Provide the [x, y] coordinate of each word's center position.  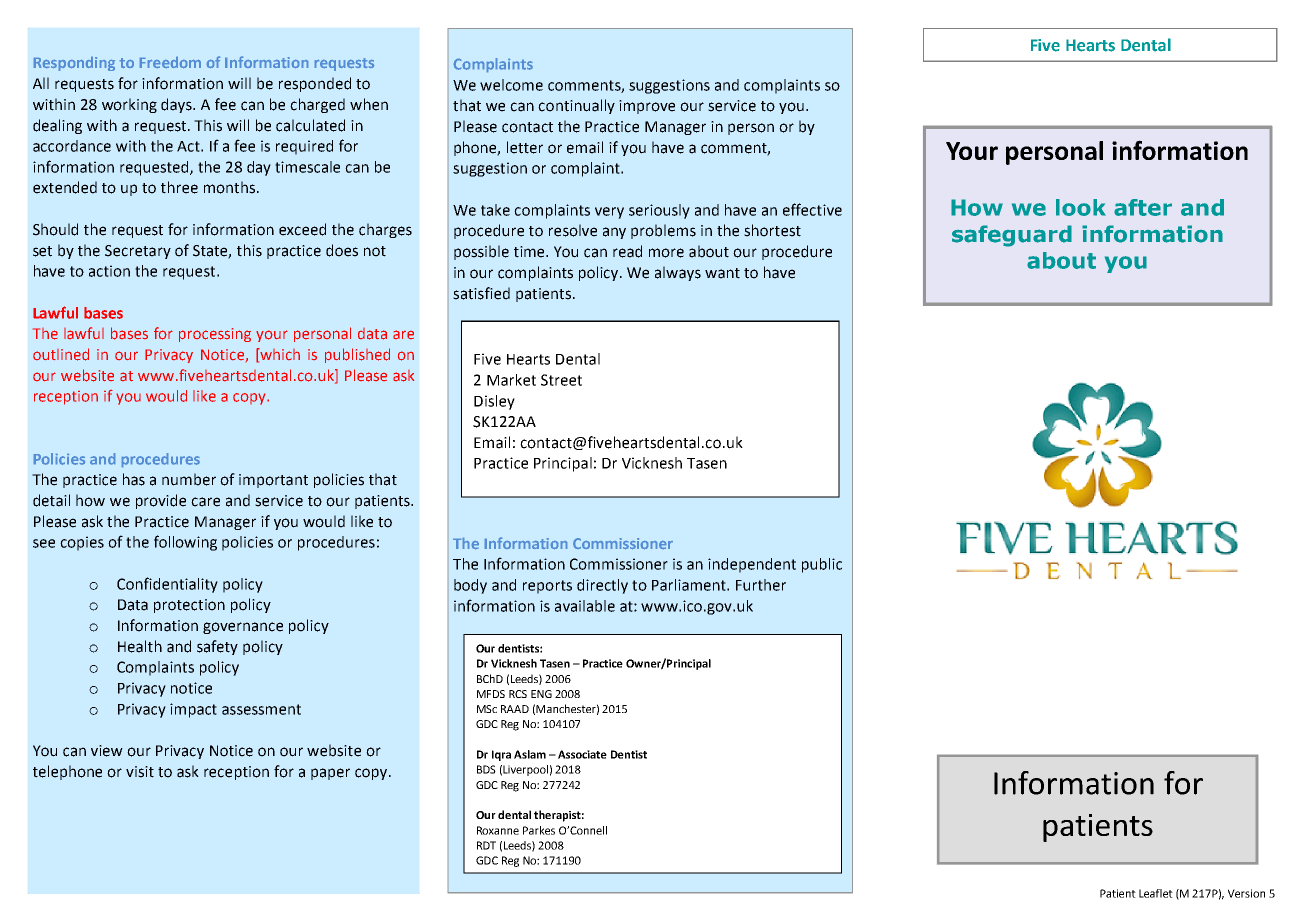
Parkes [539, 830]
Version [1246, 893]
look [1081, 207]
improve [647, 107]
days [178, 105]
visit [140, 772]
